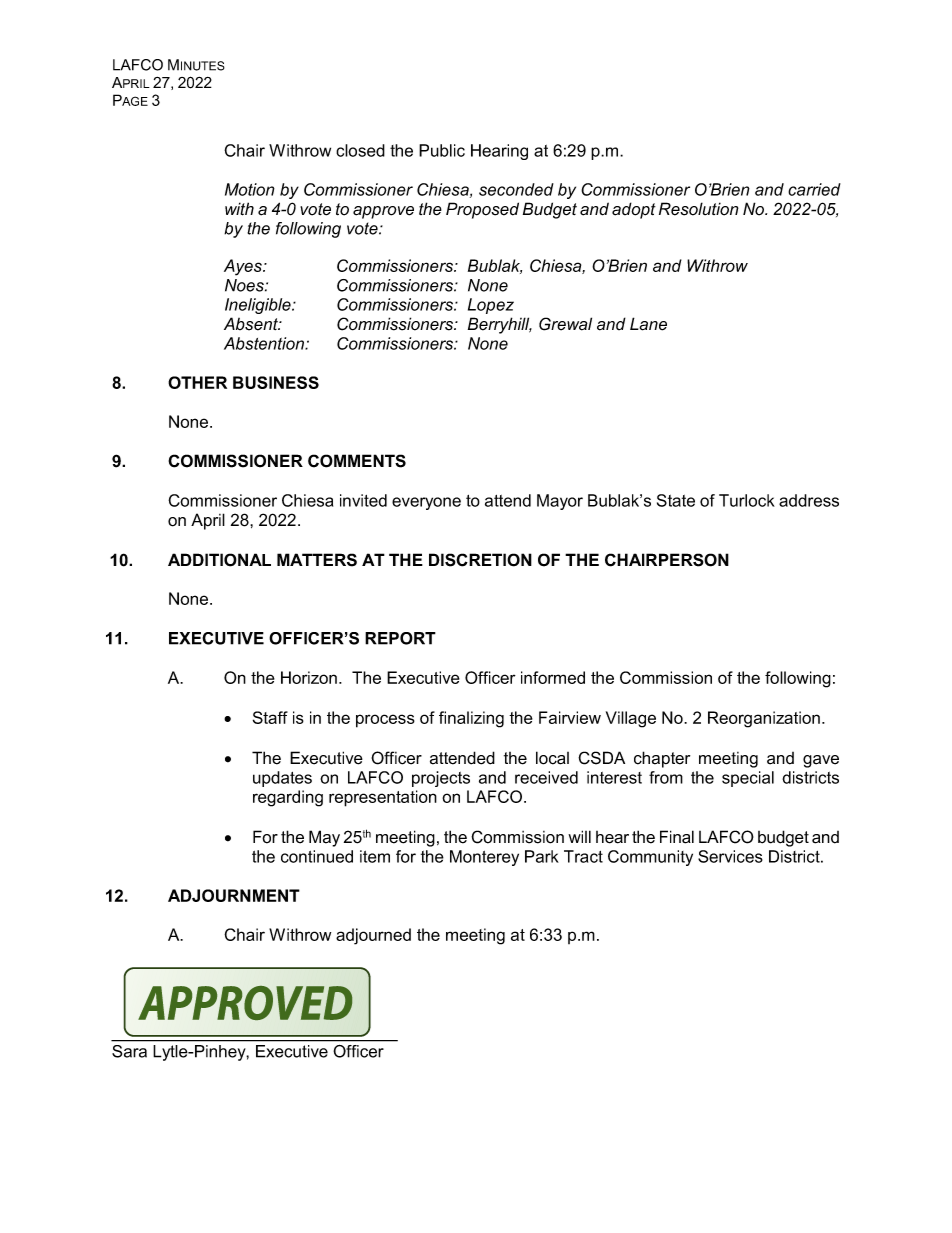 This page has height=1233, width=952. What do you see at coordinates (219, 560) in the page?
I see `ADDITIONAL` at bounding box center [219, 560].
